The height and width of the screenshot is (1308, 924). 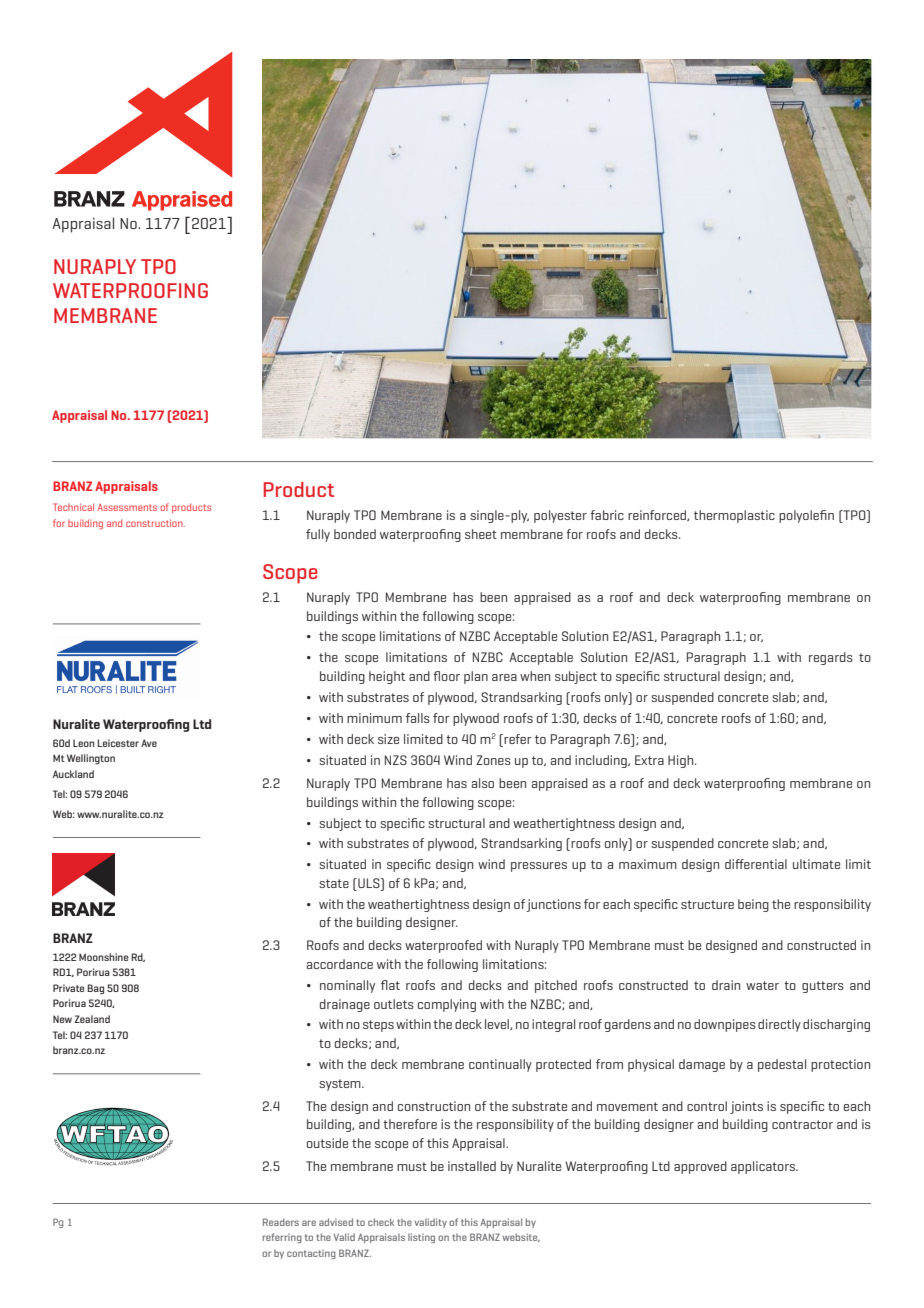 I want to click on Bag, so click(x=95, y=989).
